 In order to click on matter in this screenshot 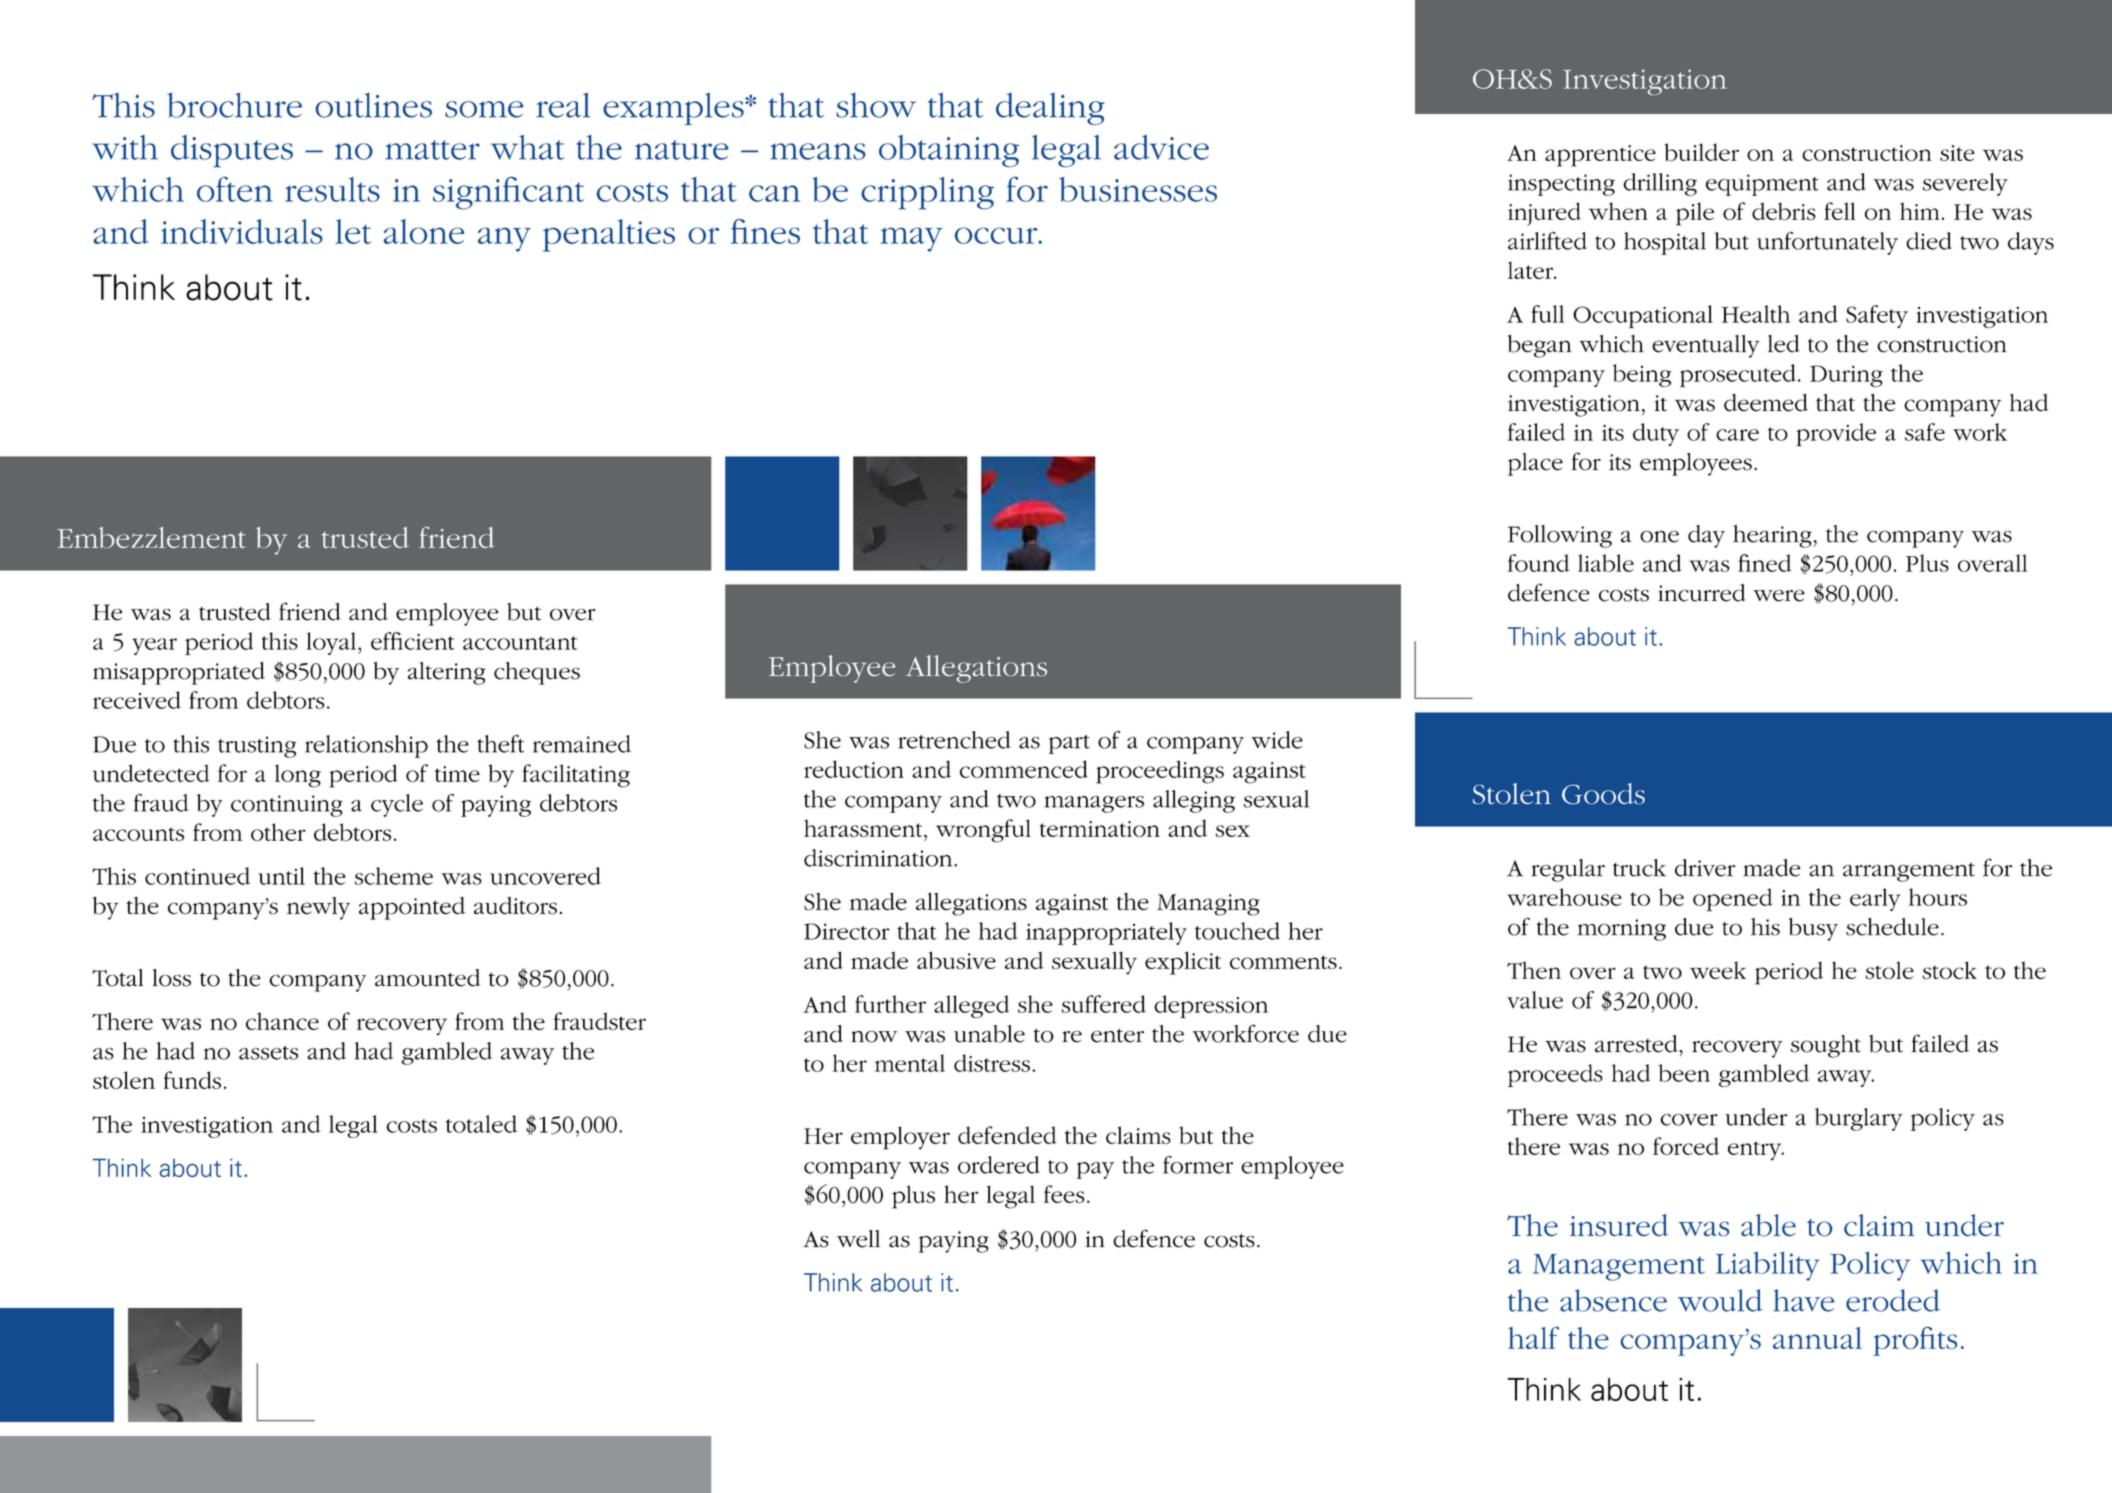, I will do `click(433, 150)`.
